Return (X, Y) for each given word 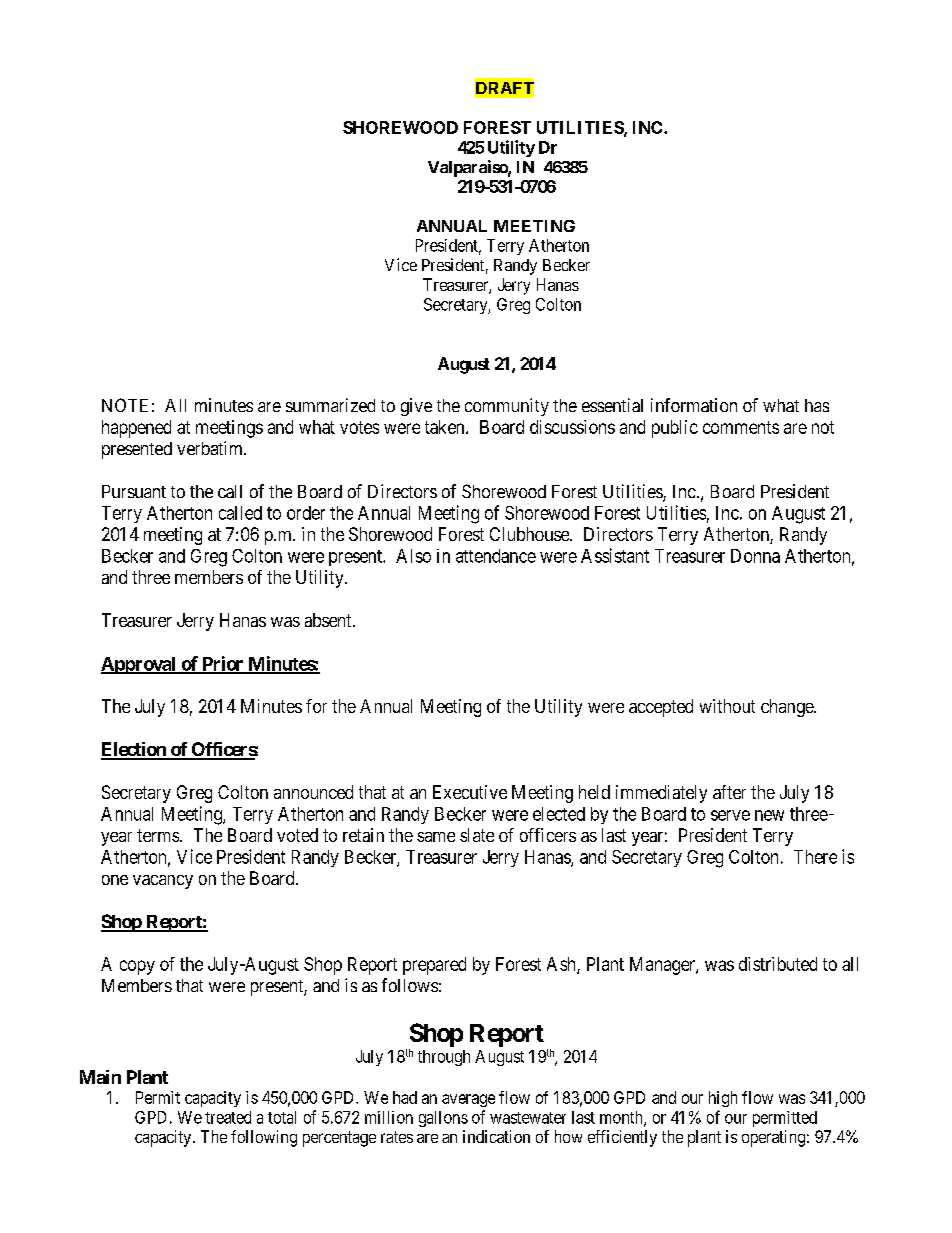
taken (446, 427)
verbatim (211, 448)
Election (134, 750)
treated (228, 1117)
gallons (443, 1119)
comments (741, 427)
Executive (470, 792)
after (729, 792)
